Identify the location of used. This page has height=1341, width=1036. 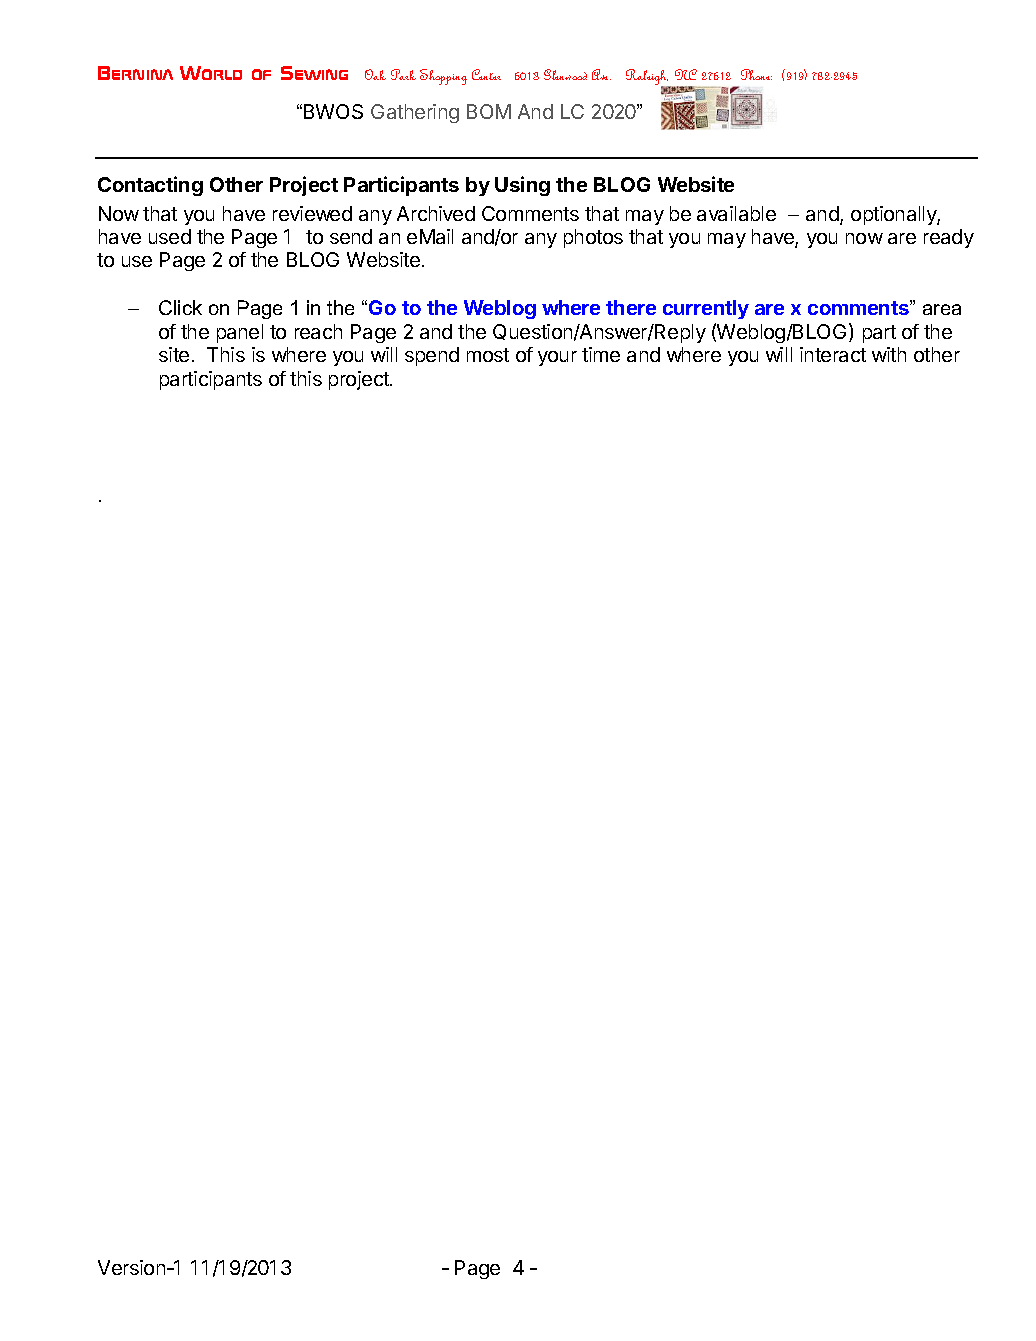
(170, 236).
